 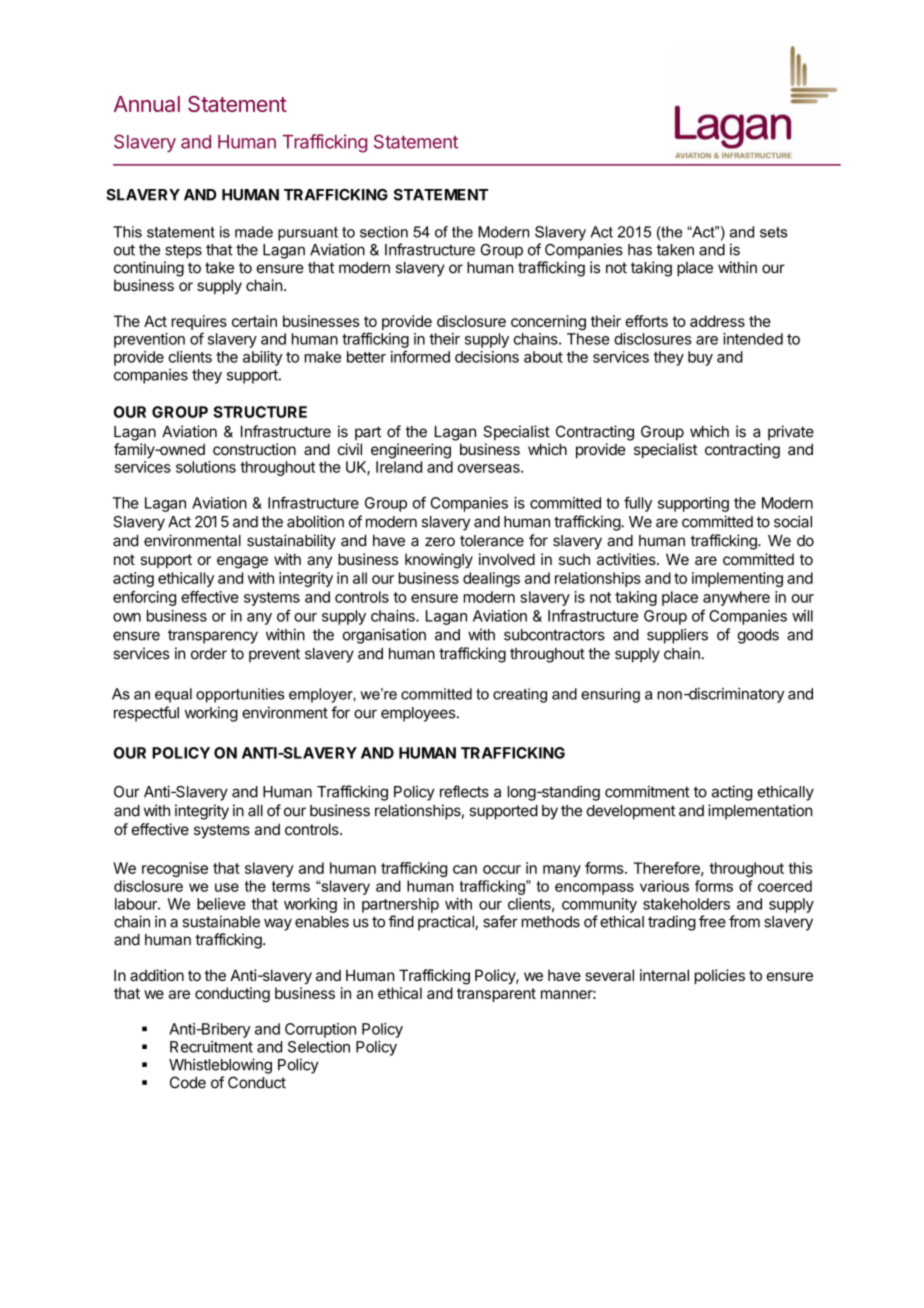 What do you see at coordinates (384, 232) in the document?
I see `section` at bounding box center [384, 232].
